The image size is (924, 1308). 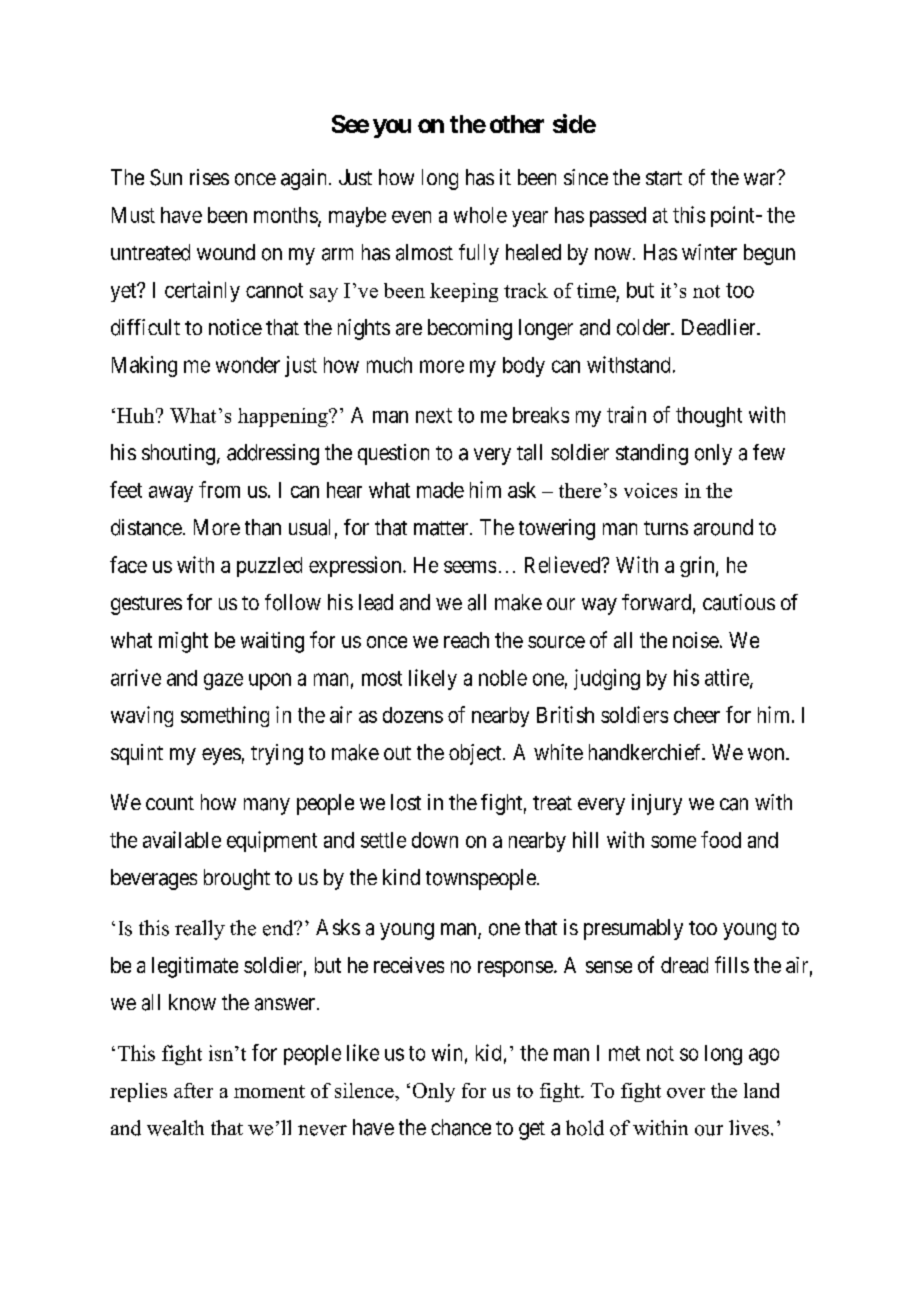 I want to click on start, so click(x=664, y=178).
